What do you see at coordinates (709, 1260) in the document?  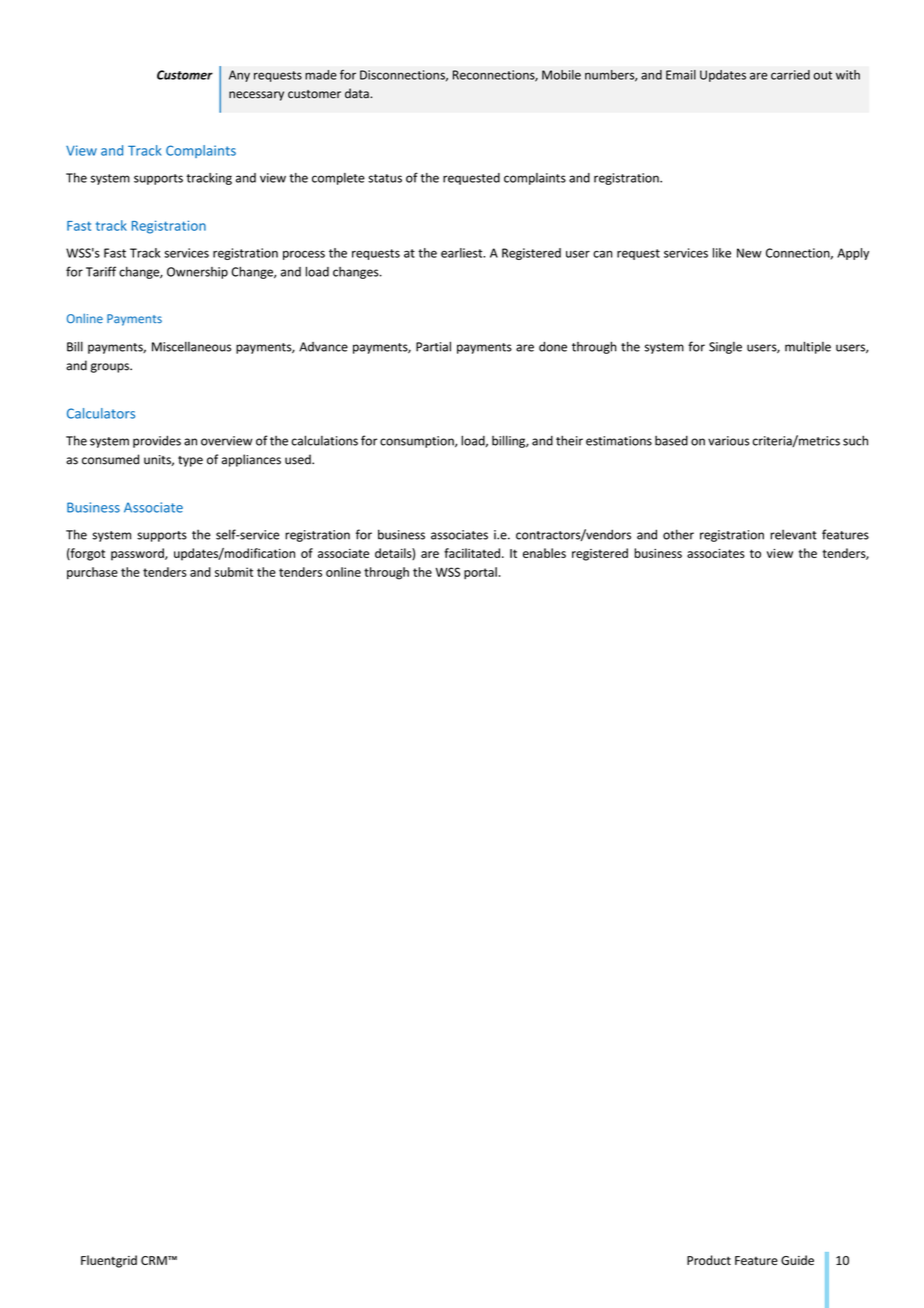 I see `Product` at bounding box center [709, 1260].
